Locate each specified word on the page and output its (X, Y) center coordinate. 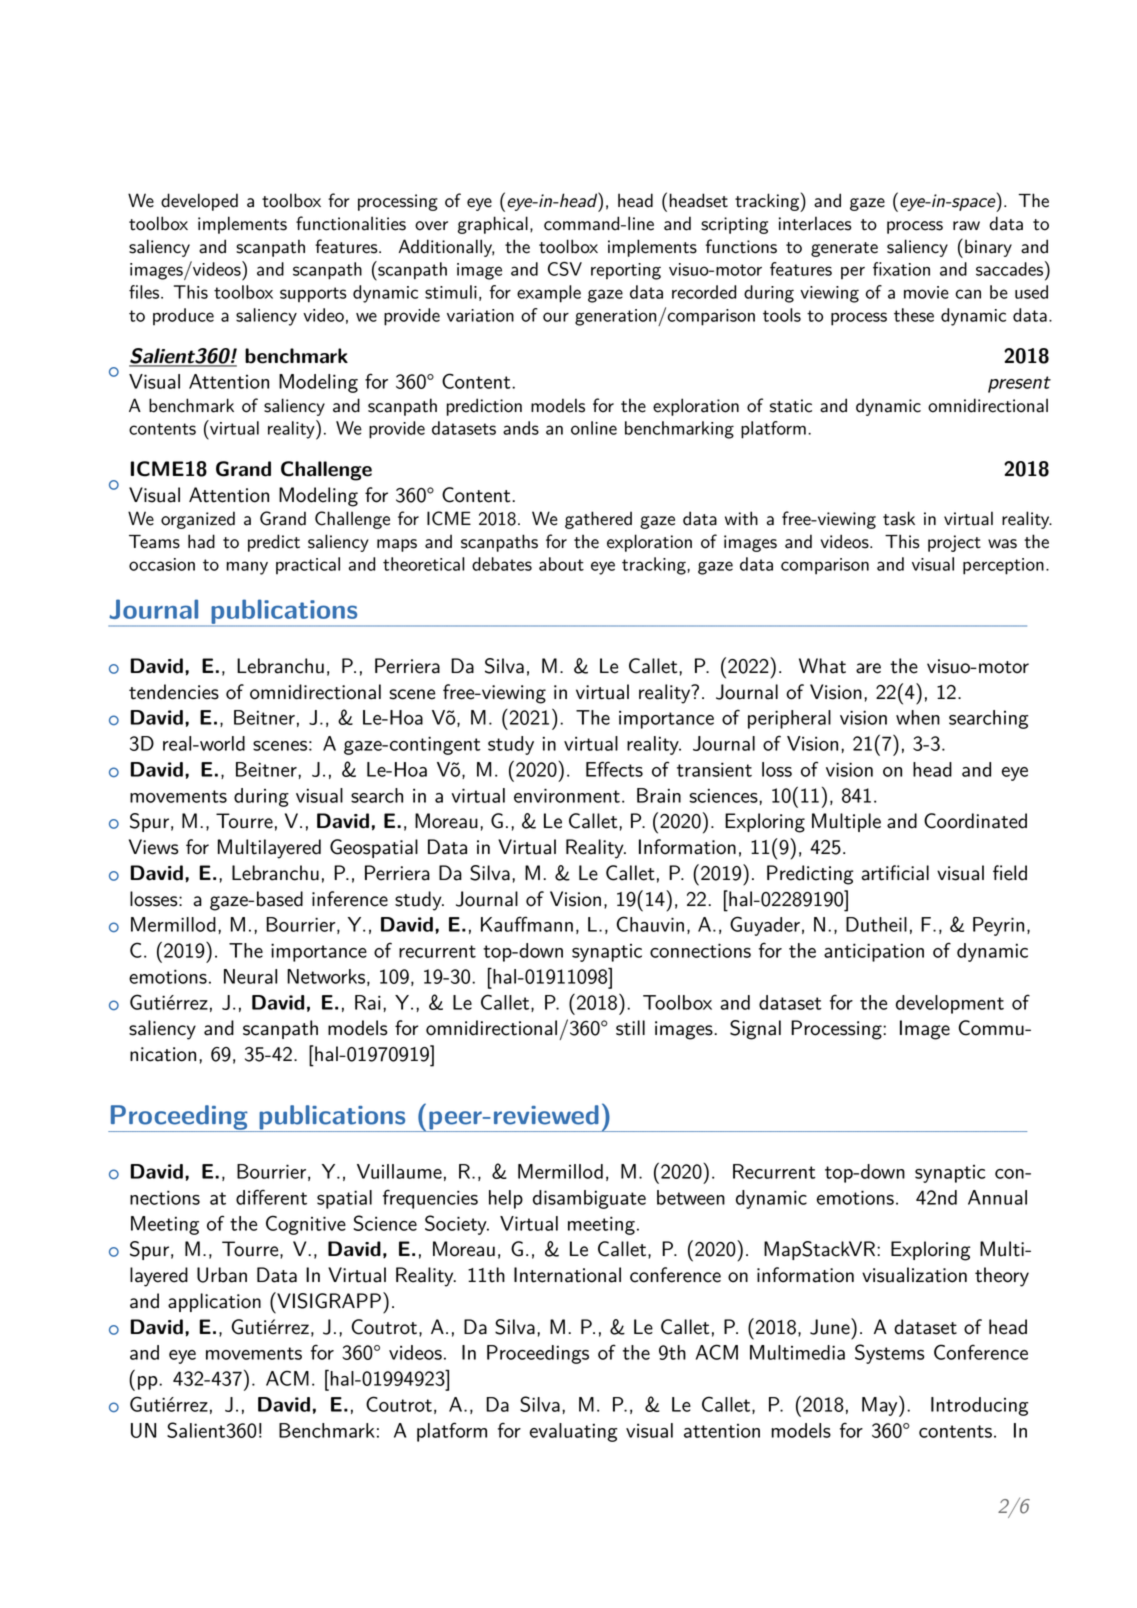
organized (198, 520)
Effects (614, 769)
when (918, 717)
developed (199, 202)
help (506, 1199)
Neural (250, 976)
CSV (565, 269)
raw (966, 226)
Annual (997, 1197)
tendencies (174, 692)
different (271, 1197)
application (214, 1302)
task (899, 518)
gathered (598, 520)
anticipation (874, 952)
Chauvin (650, 924)
